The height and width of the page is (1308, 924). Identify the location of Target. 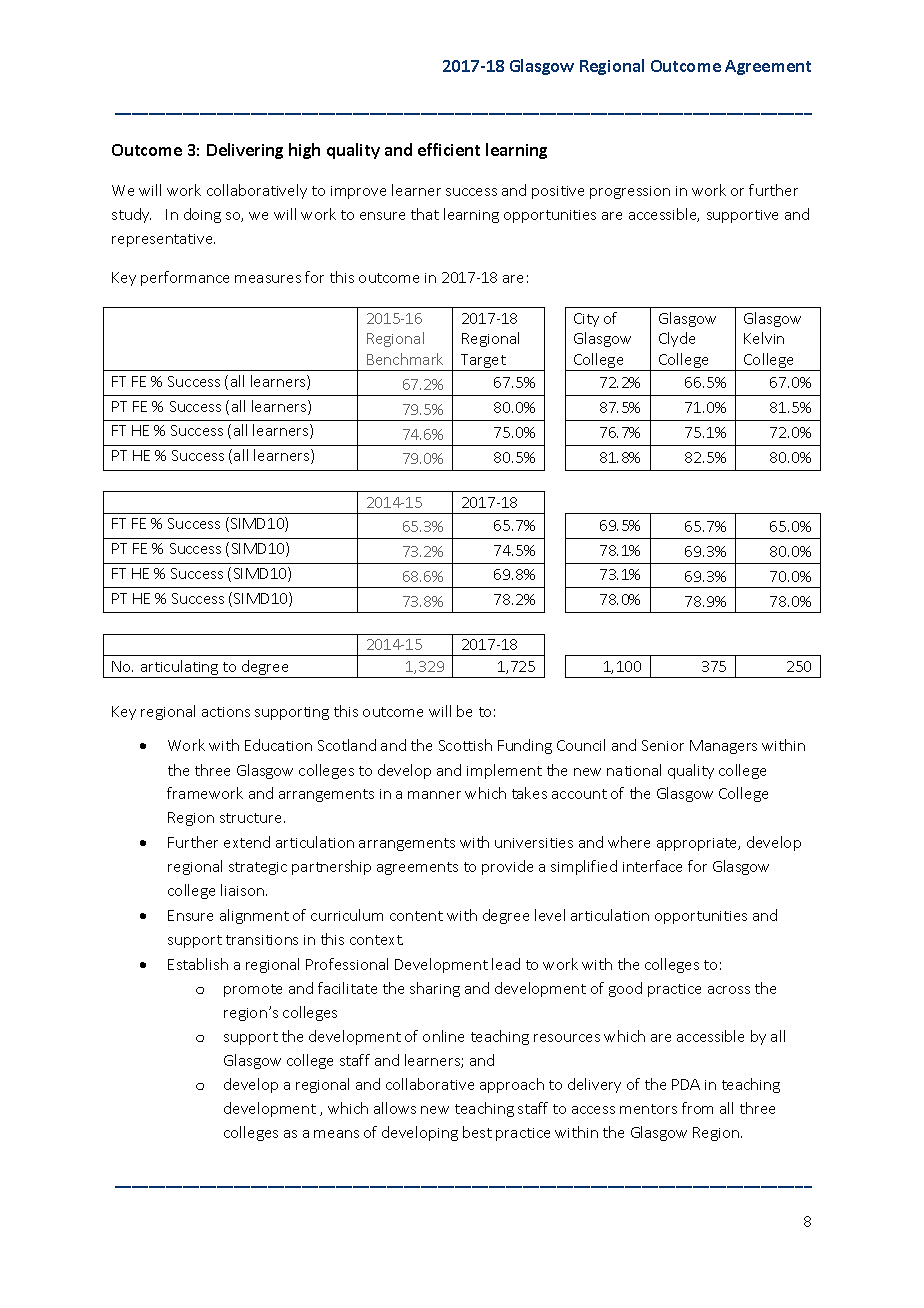
(483, 362).
